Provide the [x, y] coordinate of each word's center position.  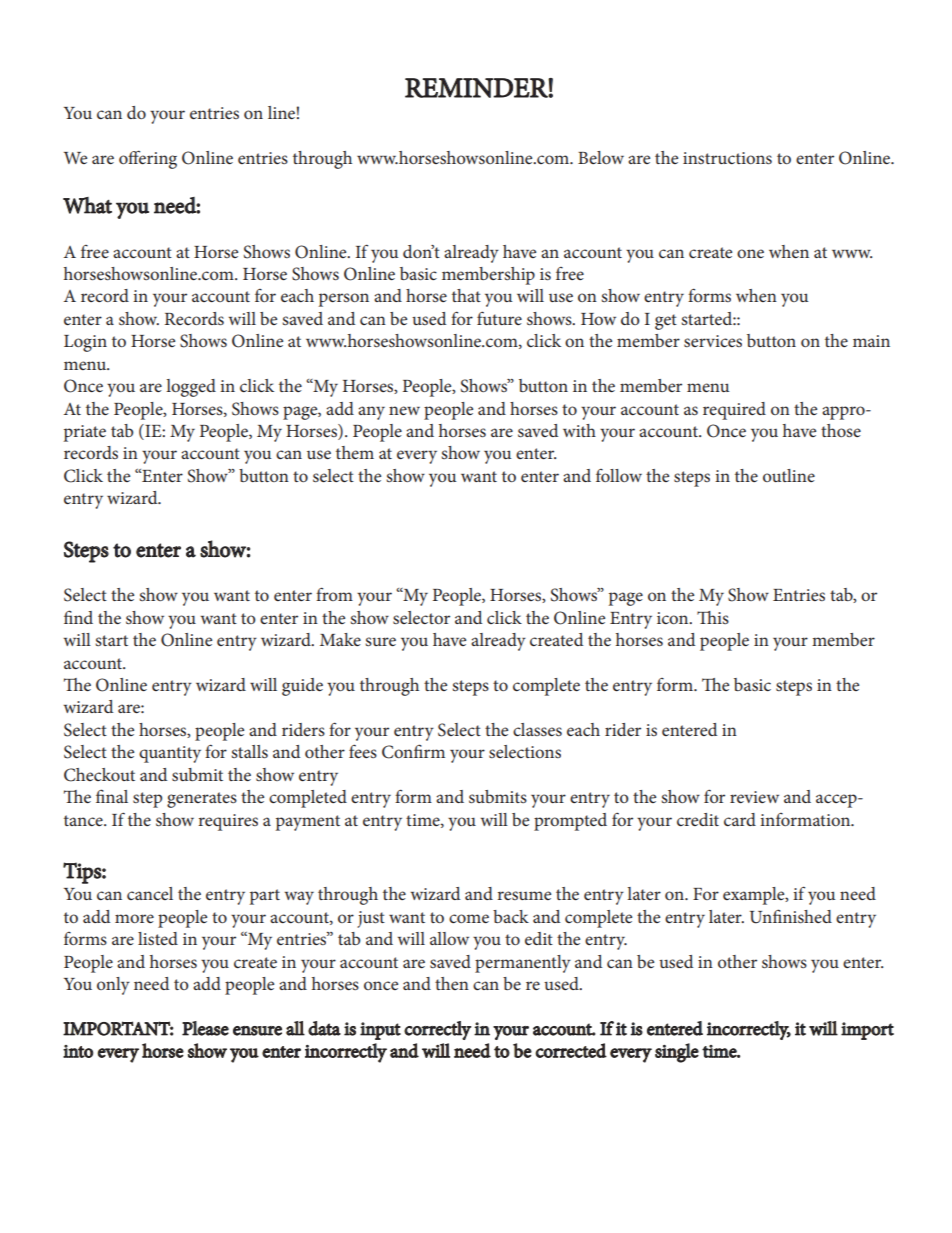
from [334, 594]
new [404, 410]
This [713, 617]
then [452, 983]
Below [601, 157]
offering [148, 159]
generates [202, 800]
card [740, 819]
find [78, 617]
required [734, 411]
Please [205, 1028]
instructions [727, 158]
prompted [570, 822]
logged [191, 388]
